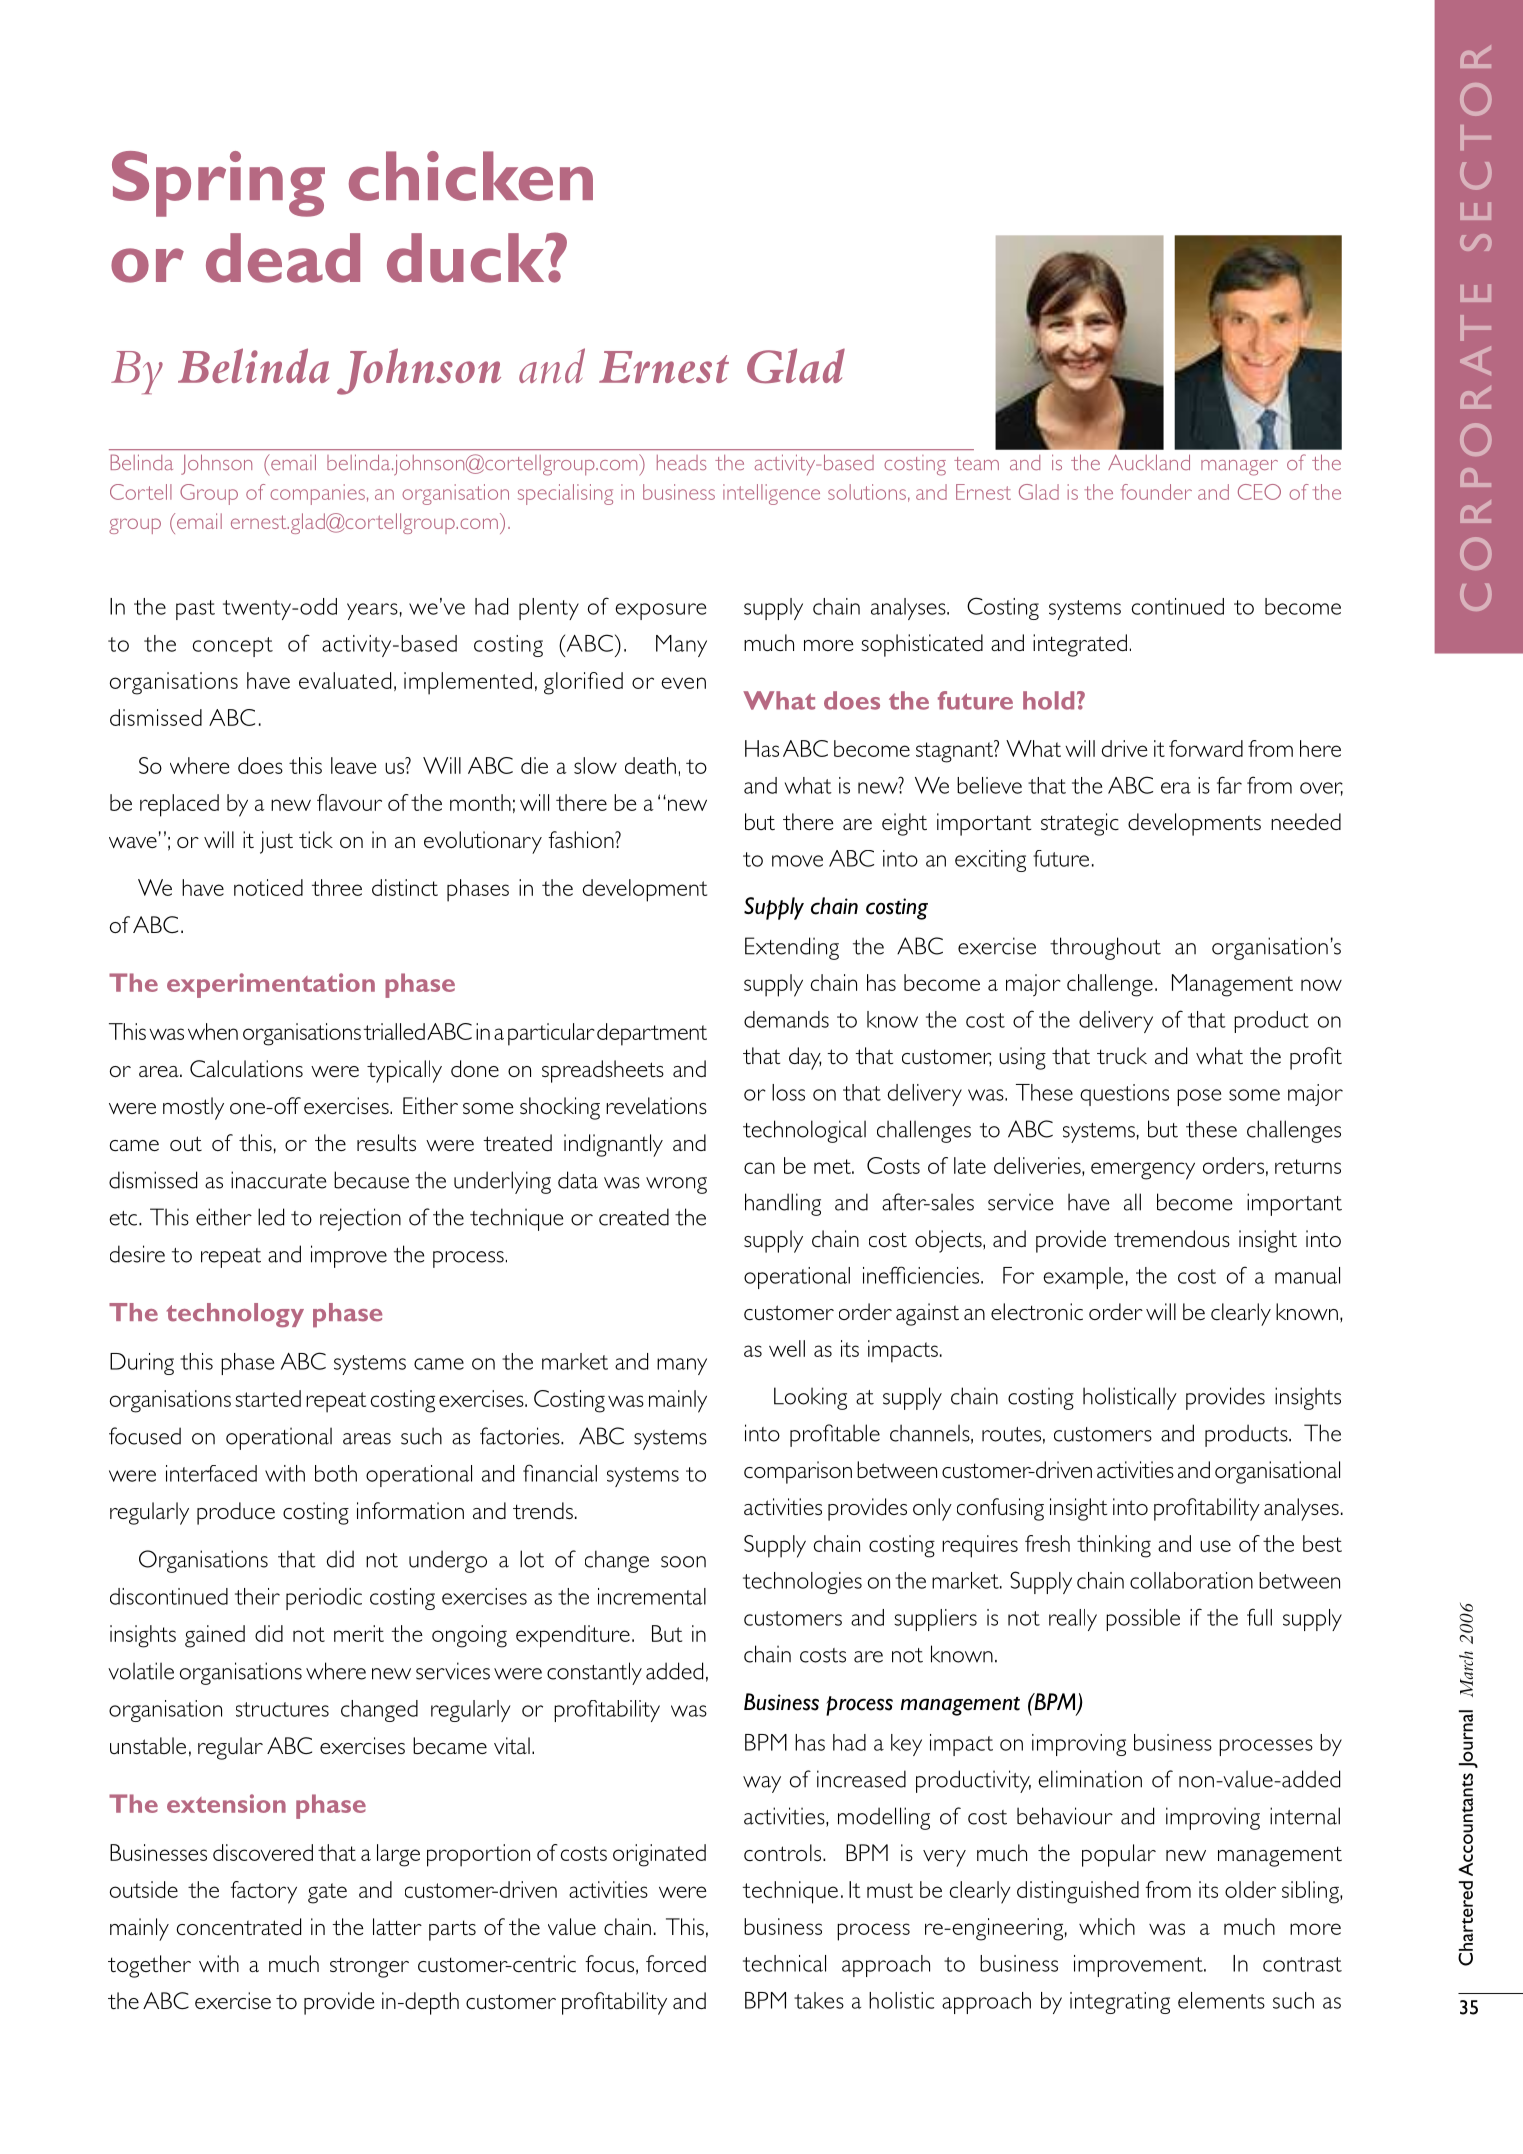 The height and width of the image is (2154, 1523). I want to click on concept, so click(233, 647).
